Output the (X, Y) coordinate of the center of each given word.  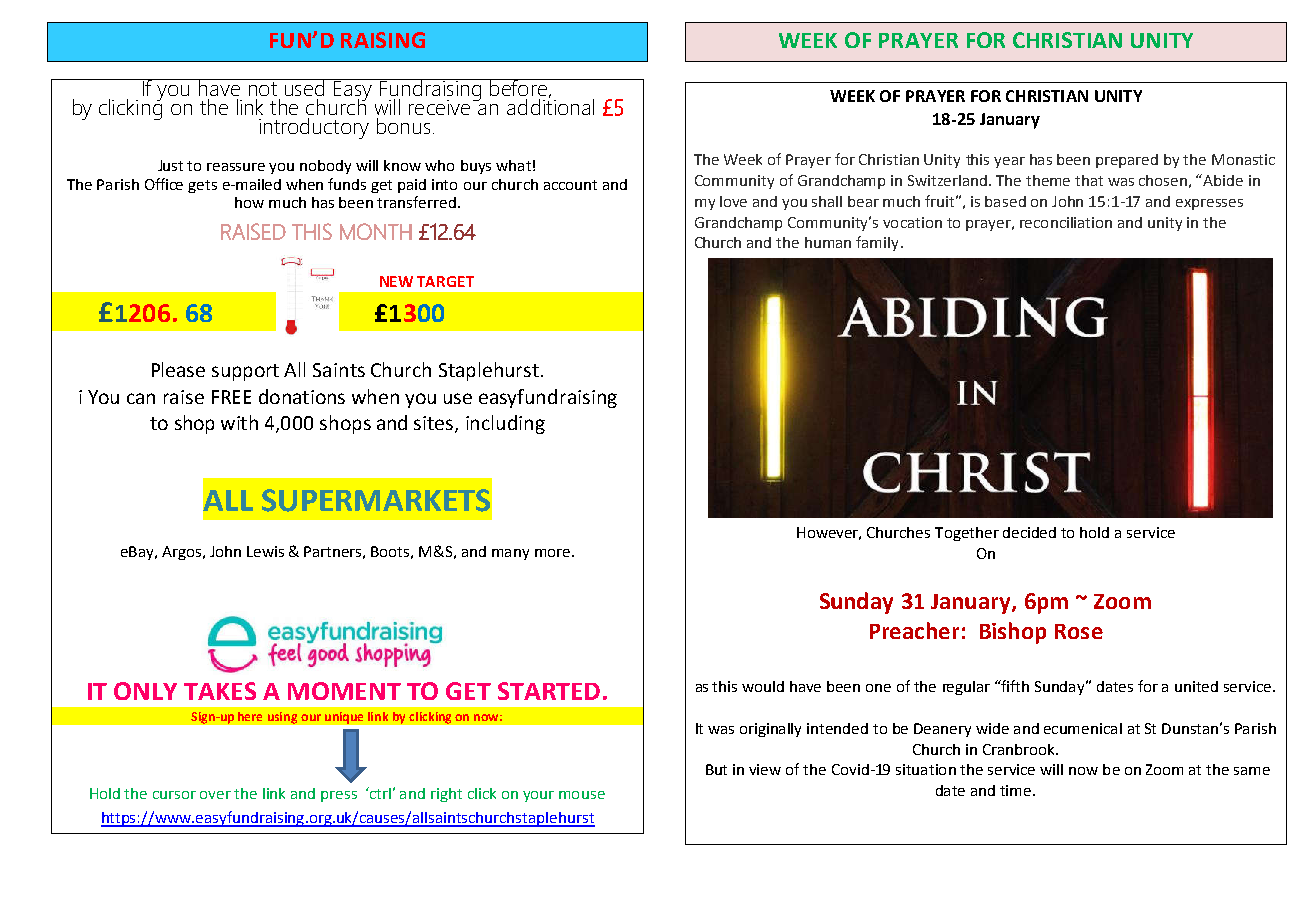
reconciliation (1066, 222)
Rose (1079, 631)
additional (550, 105)
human (828, 242)
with (239, 422)
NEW (396, 281)
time (1017, 790)
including (505, 424)
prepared (1127, 161)
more (552, 553)
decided (1029, 532)
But (716, 769)
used (304, 87)
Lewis (265, 551)
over (215, 795)
